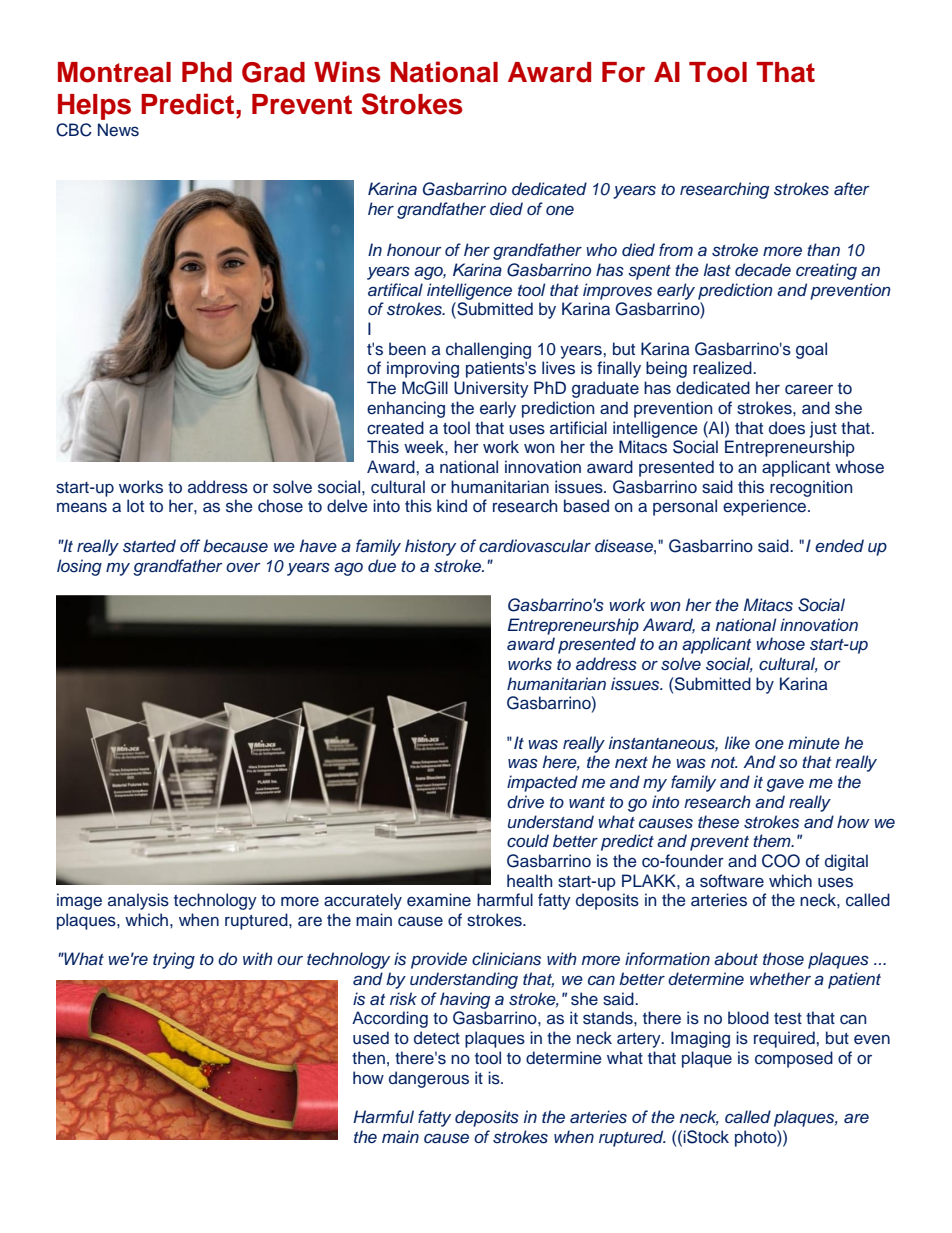 The width and height of the document is (952, 1233). I want to click on Wins, so click(347, 72).
